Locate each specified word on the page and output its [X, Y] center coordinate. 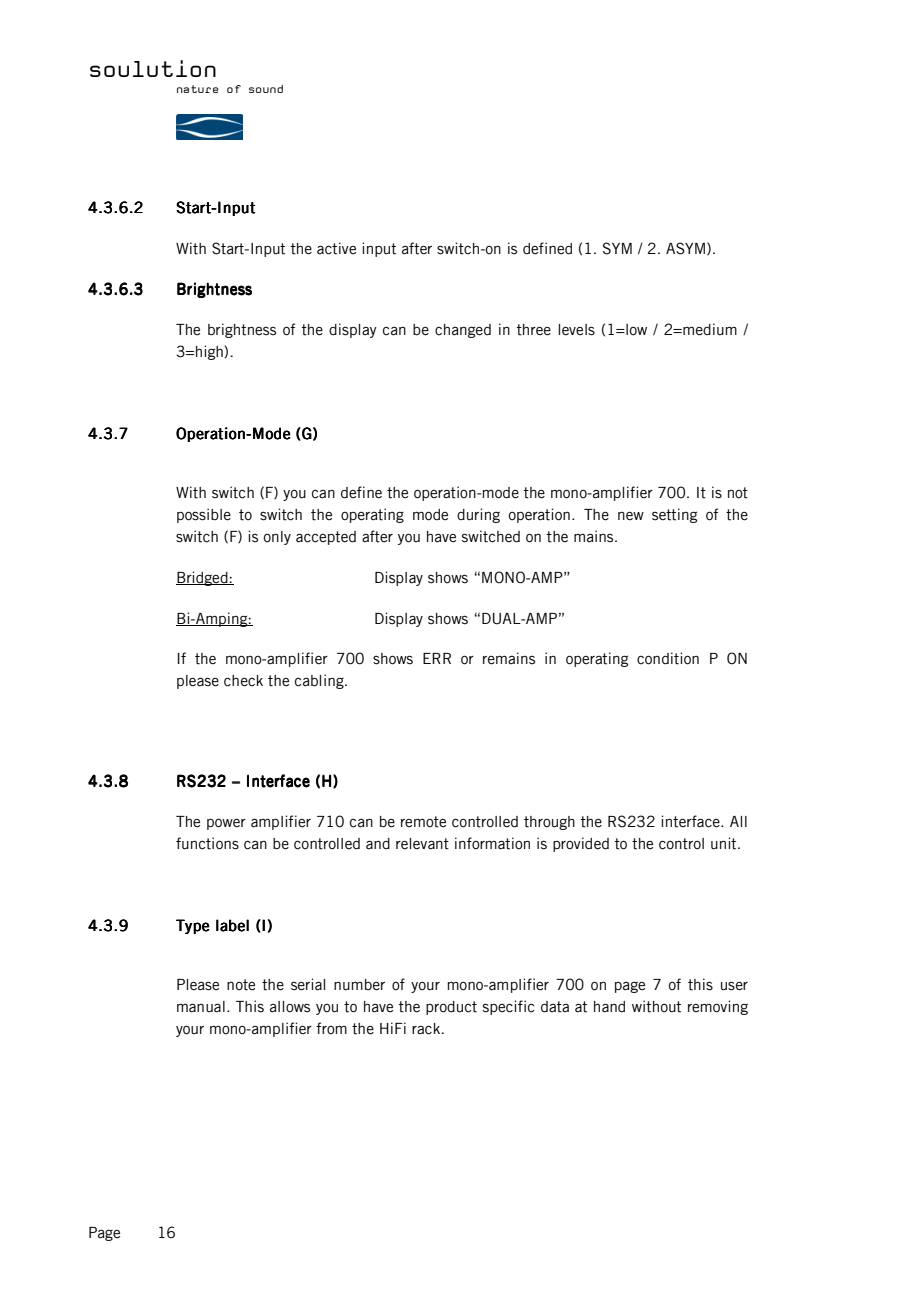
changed [463, 331]
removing [718, 1007]
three [534, 330]
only [277, 538]
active [336, 248]
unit [725, 843]
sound [266, 89]
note [241, 985]
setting [674, 515]
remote [423, 822]
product [451, 1008]
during [478, 515]
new [631, 516]
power [226, 824]
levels [576, 330]
